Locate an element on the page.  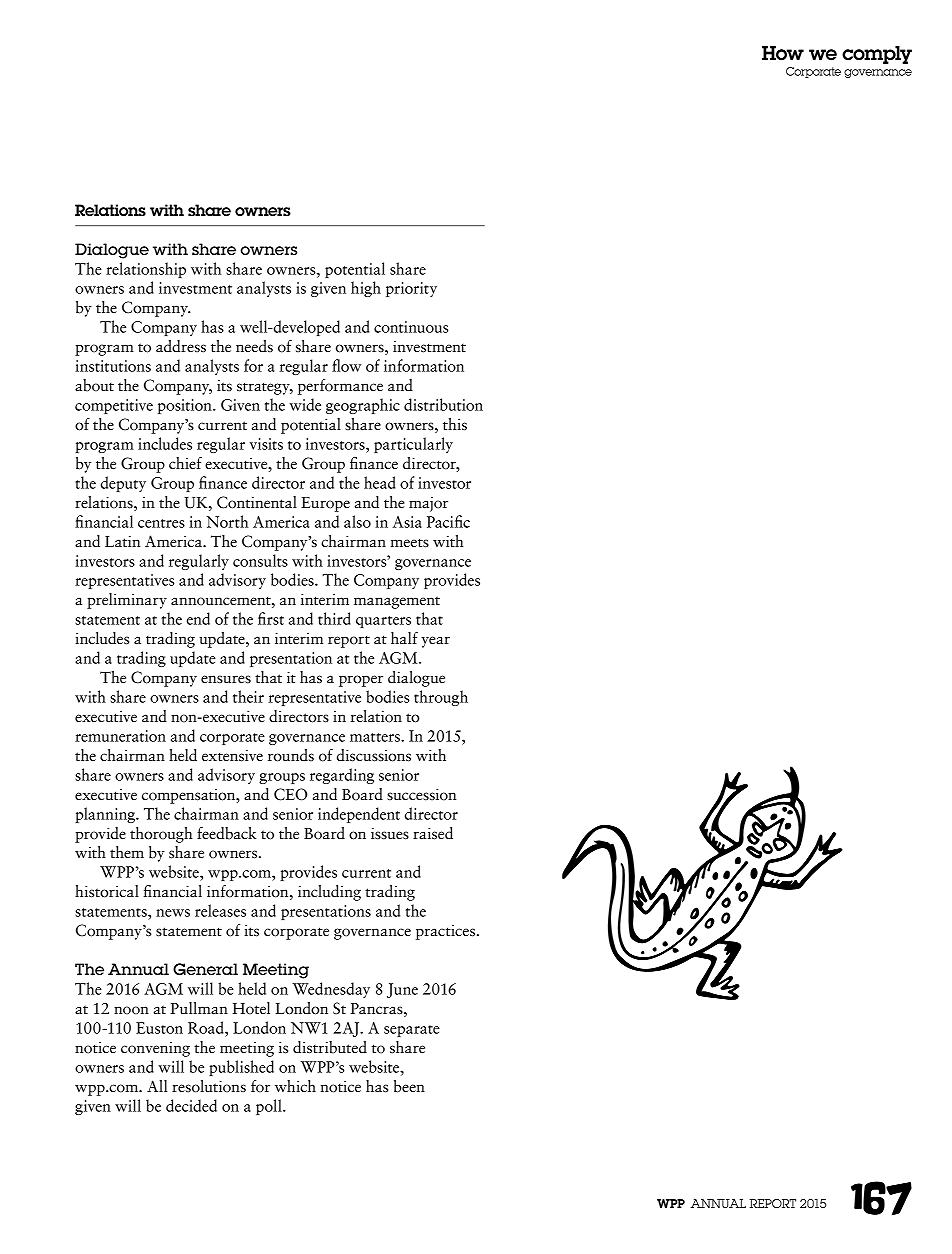
been is located at coordinates (409, 1086).
